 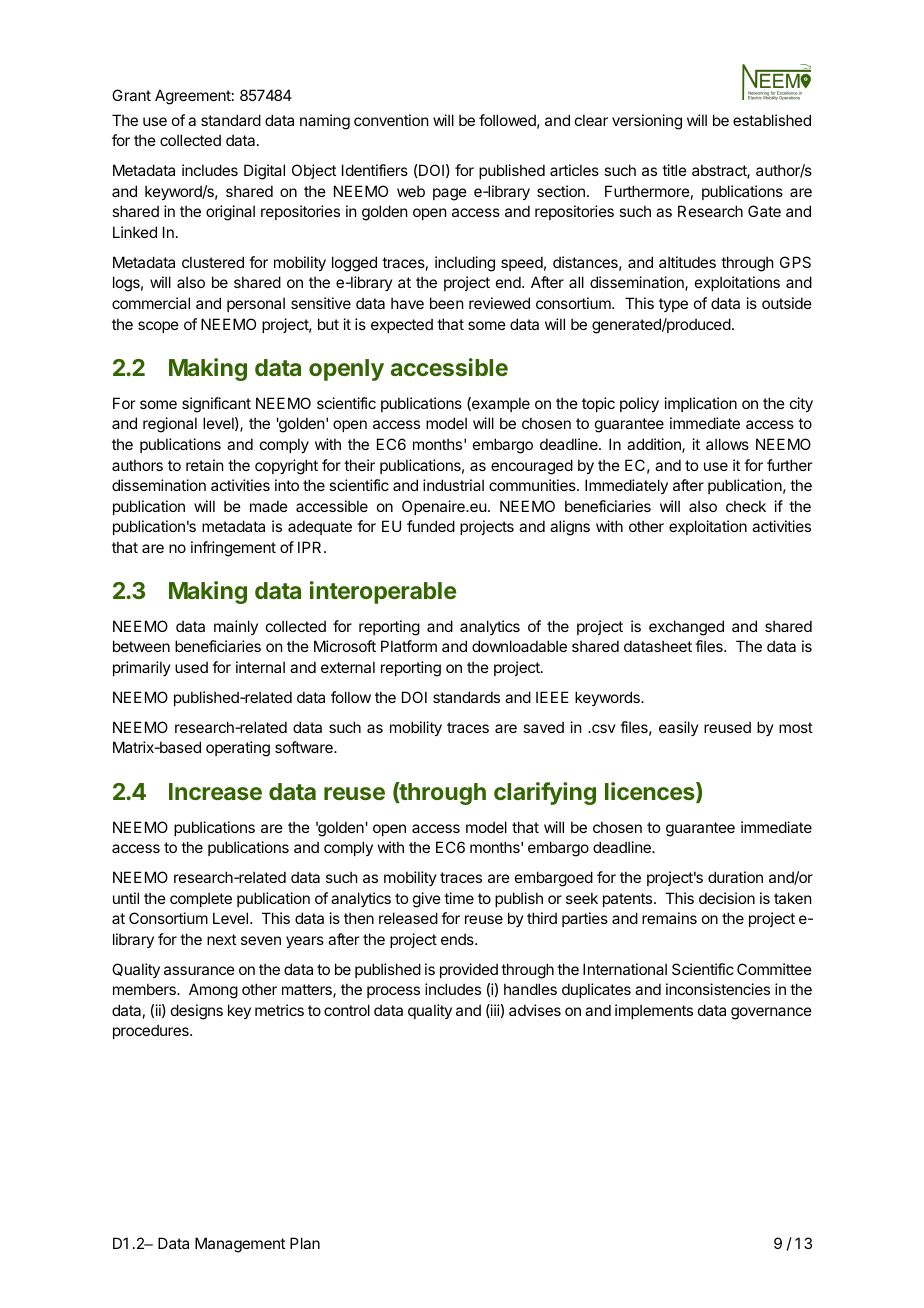 I want to click on exchanged, so click(x=686, y=628).
